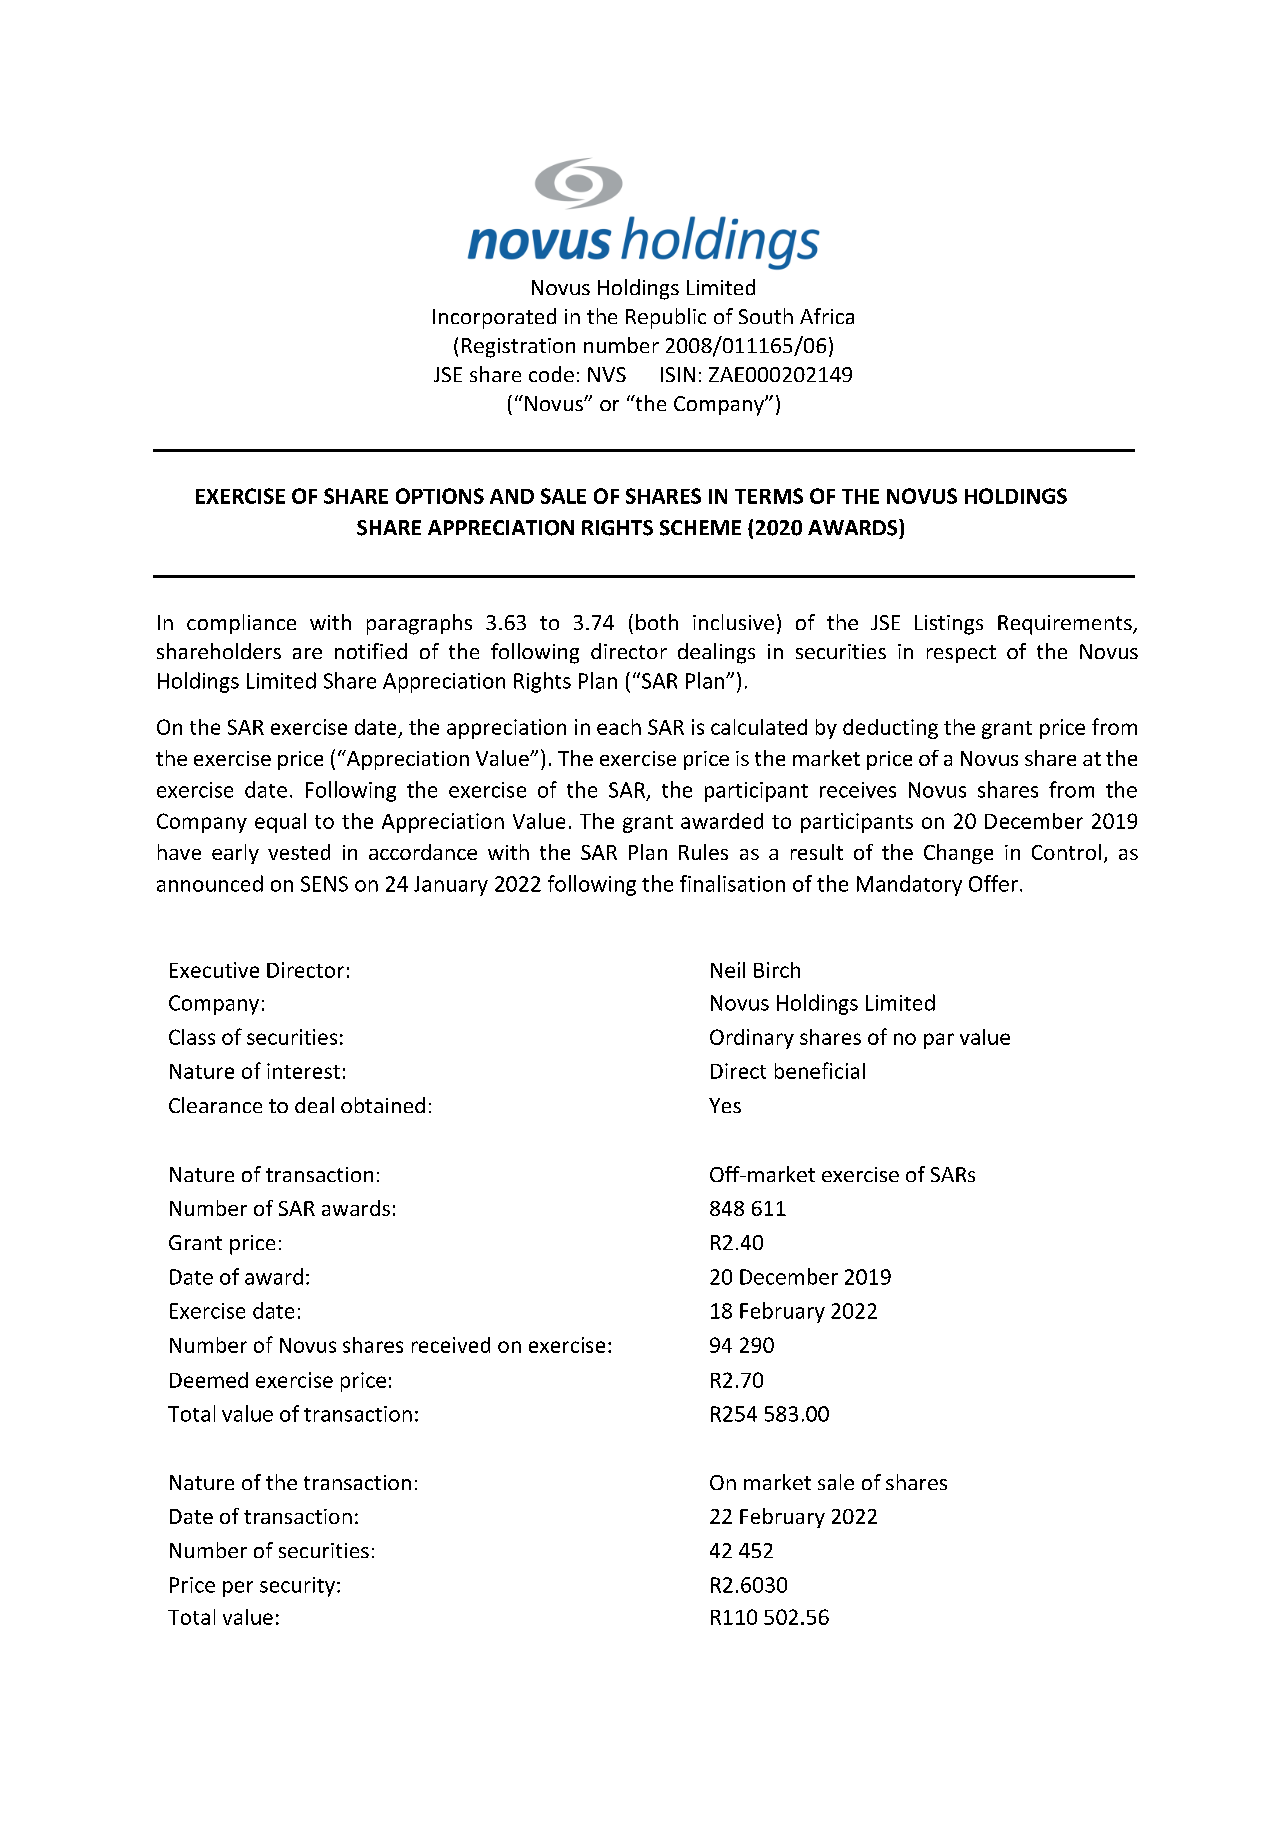  Describe the element at coordinates (820, 1070) in the image. I see `beneficial` at that location.
